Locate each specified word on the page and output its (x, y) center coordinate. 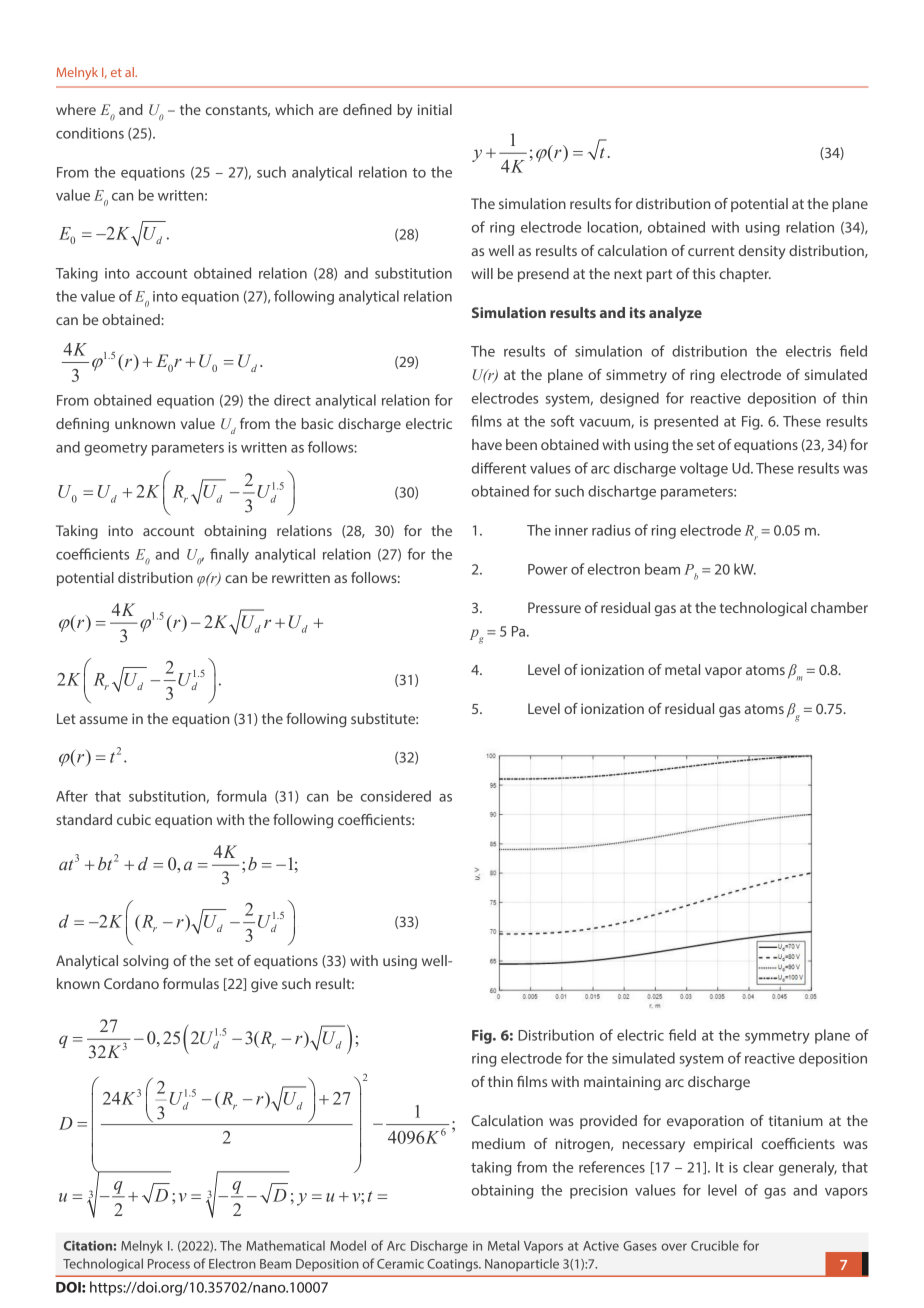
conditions (90, 133)
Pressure (554, 607)
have (487, 444)
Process (169, 1264)
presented (686, 422)
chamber (839, 607)
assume (104, 720)
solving (145, 962)
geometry (115, 449)
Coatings (453, 1265)
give (264, 985)
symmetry (777, 1037)
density (762, 252)
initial (435, 109)
